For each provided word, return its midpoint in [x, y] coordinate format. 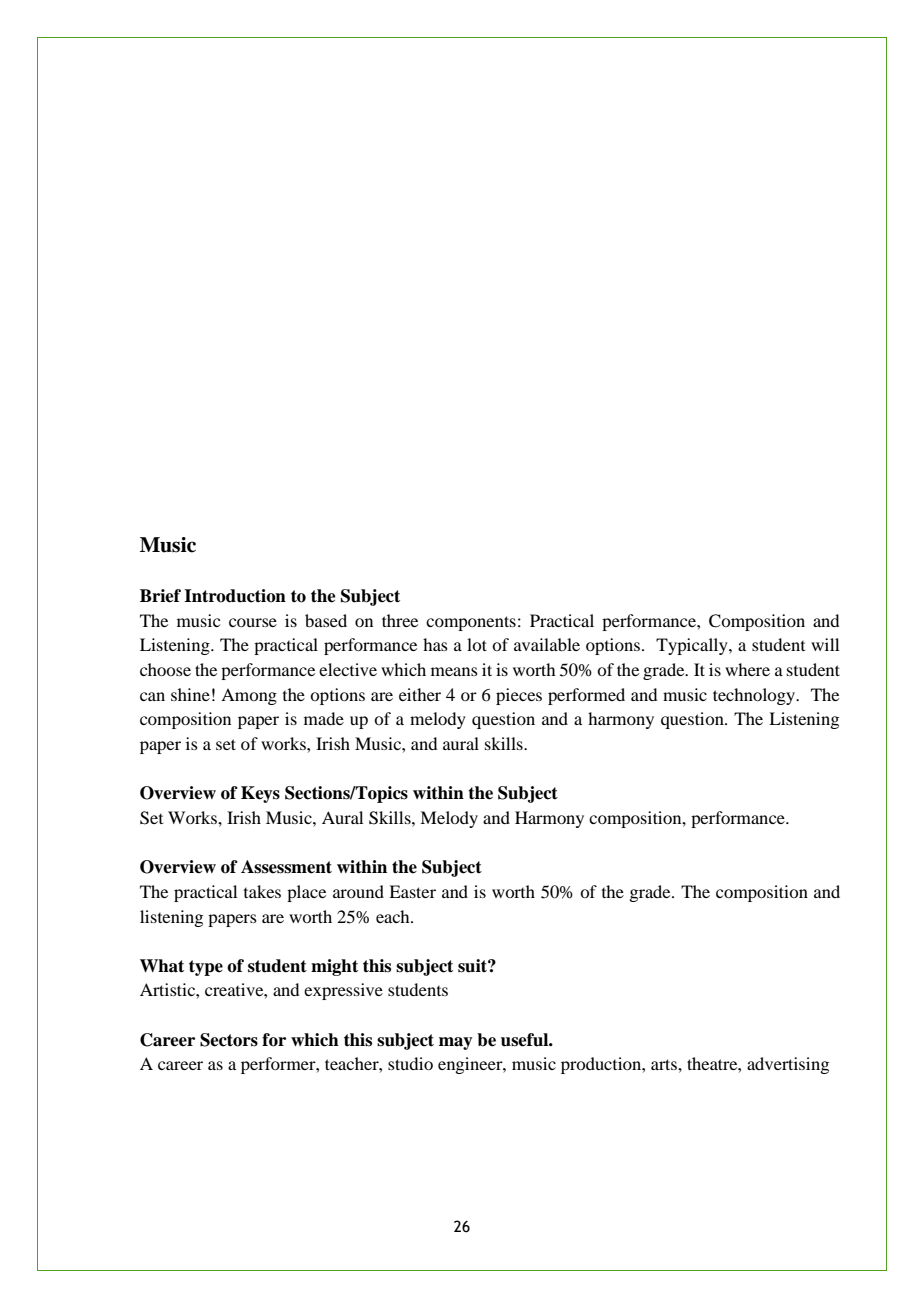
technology [755, 696]
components [471, 623]
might [334, 967]
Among [249, 696]
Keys [260, 794]
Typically [693, 646]
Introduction [235, 596]
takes [262, 891]
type [206, 968]
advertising [788, 1065]
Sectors [229, 1040]
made [324, 718]
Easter [412, 891]
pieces [519, 696]
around [358, 891]
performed [586, 696]
